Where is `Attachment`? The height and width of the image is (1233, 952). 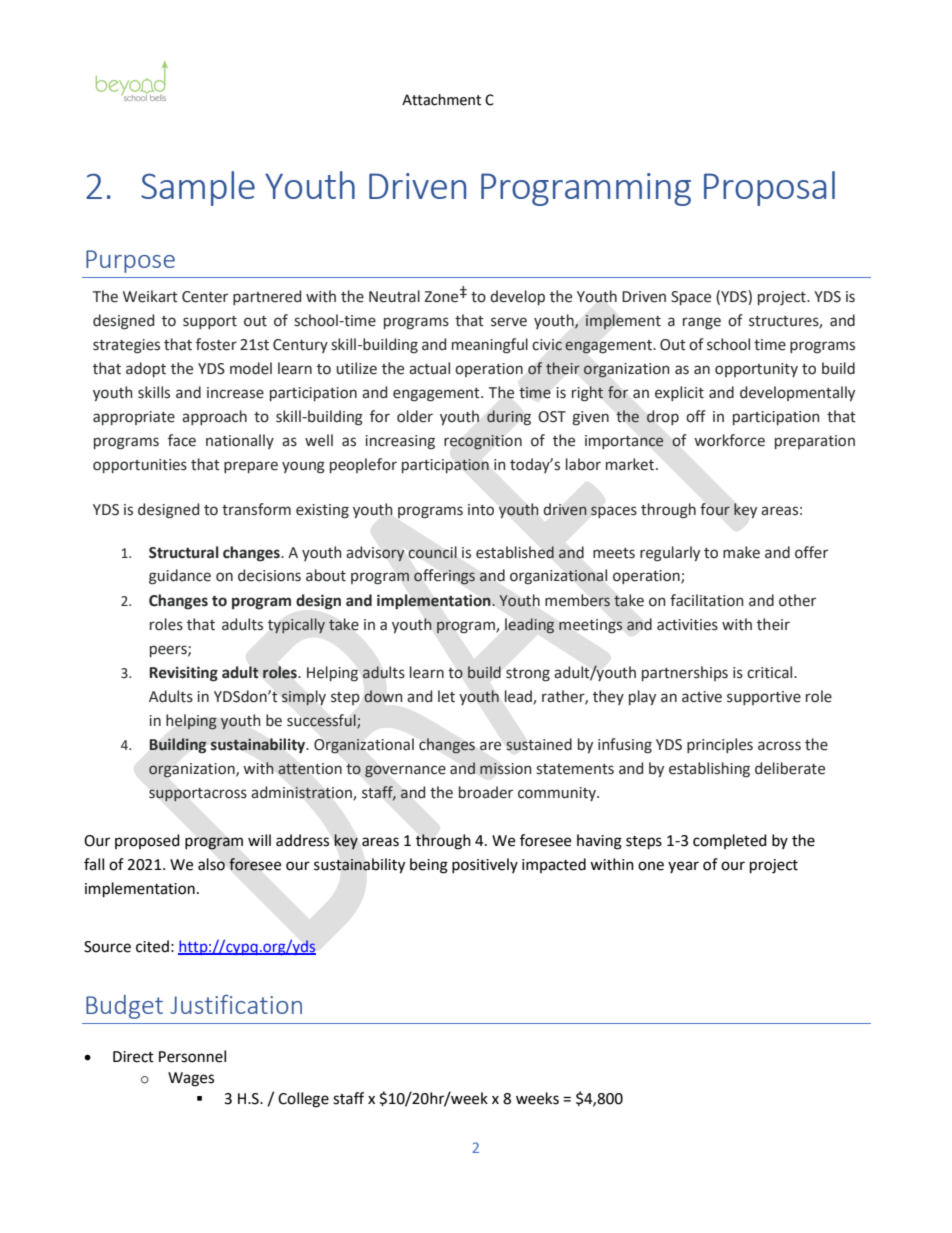
Attachment is located at coordinates (441, 100).
